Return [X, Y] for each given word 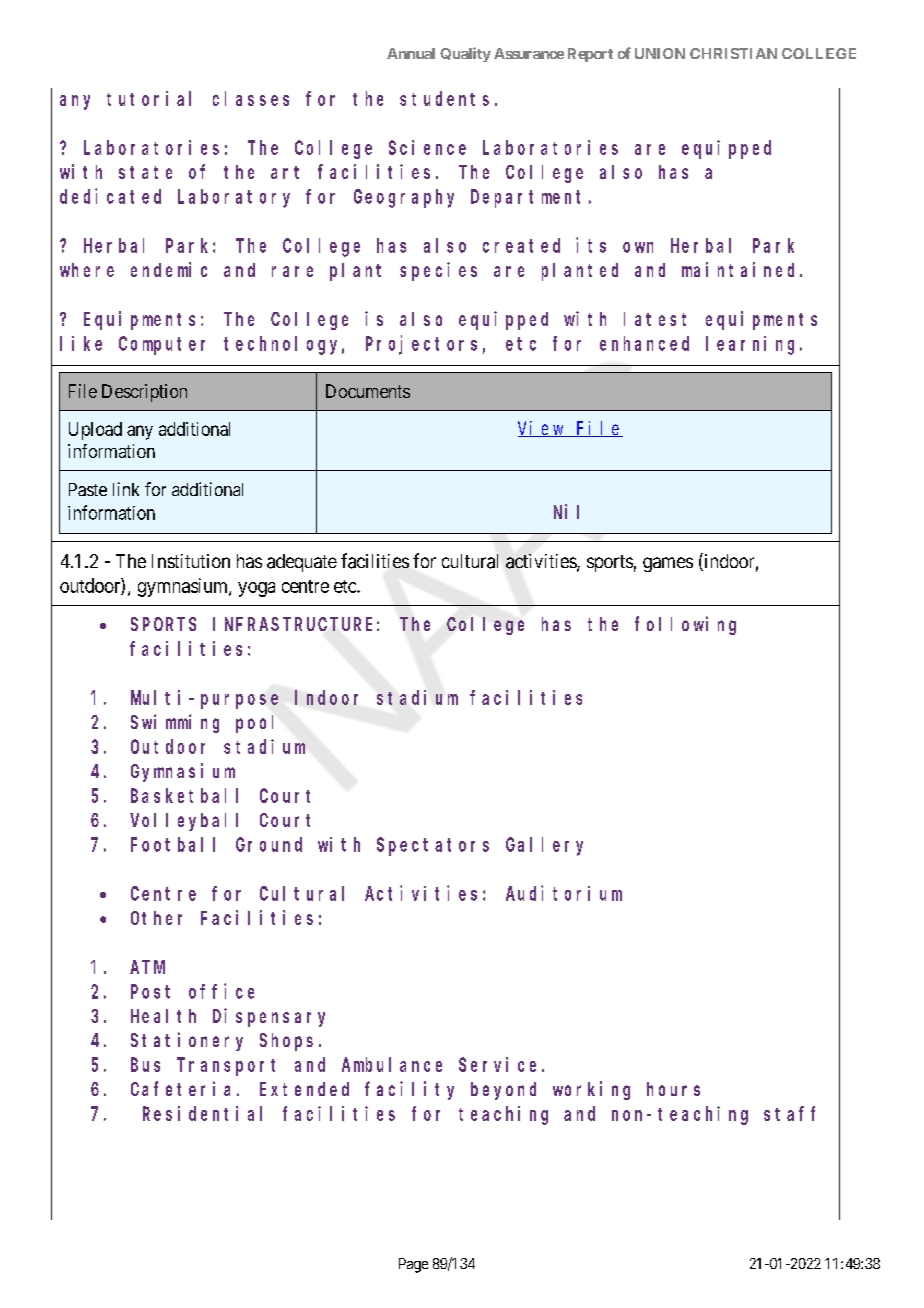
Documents [368, 391]
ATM [147, 967]
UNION [660, 53]
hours [673, 1089]
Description [144, 393]
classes [251, 98]
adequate [302, 563]
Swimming [175, 723]
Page [413, 1265]
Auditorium [564, 893]
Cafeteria [180, 1088]
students [444, 98]
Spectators [433, 847]
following [685, 625]
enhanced [644, 343]
